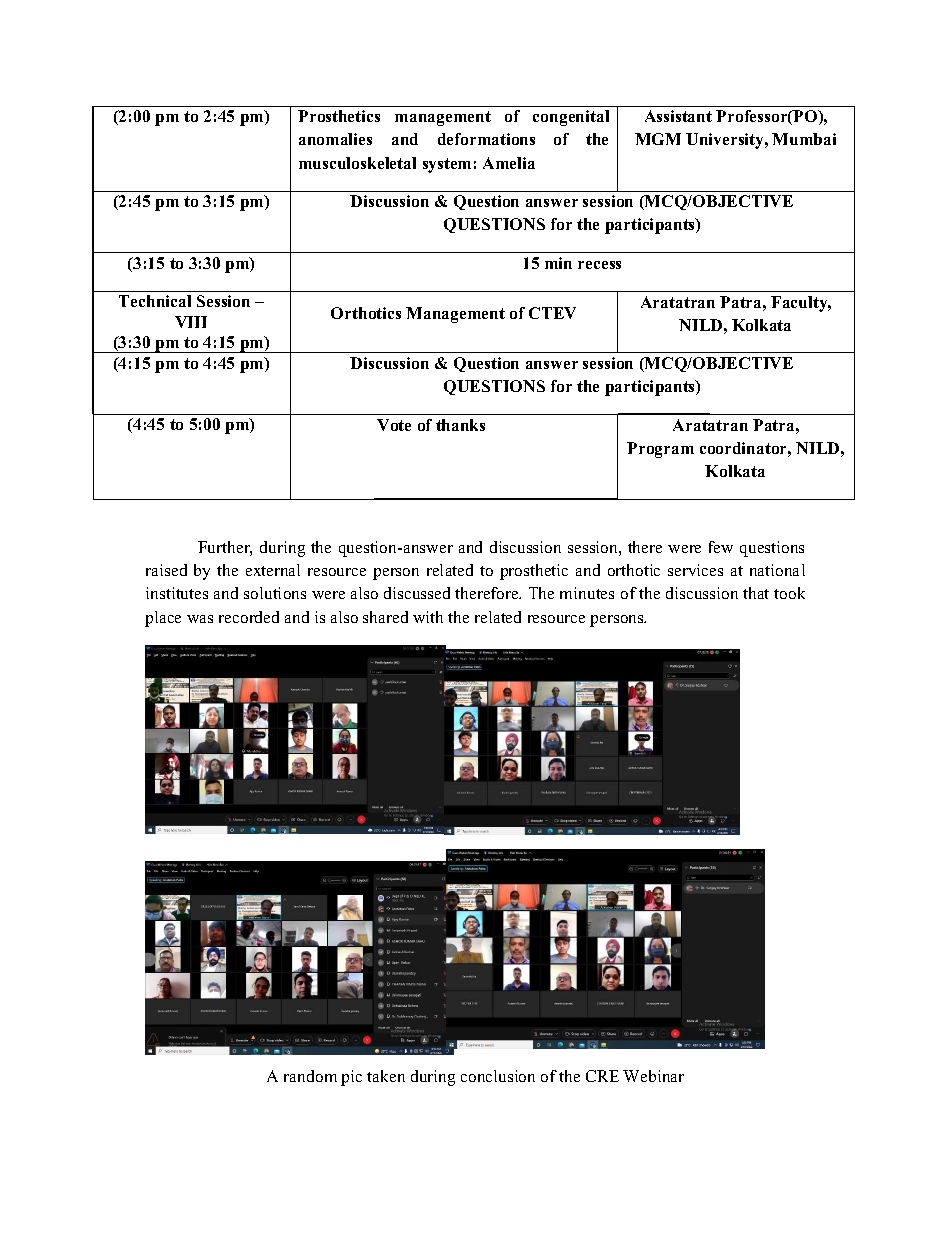 This screenshot has height=1233, width=952. Describe the element at coordinates (177, 593) in the screenshot. I see `institutes` at that location.
